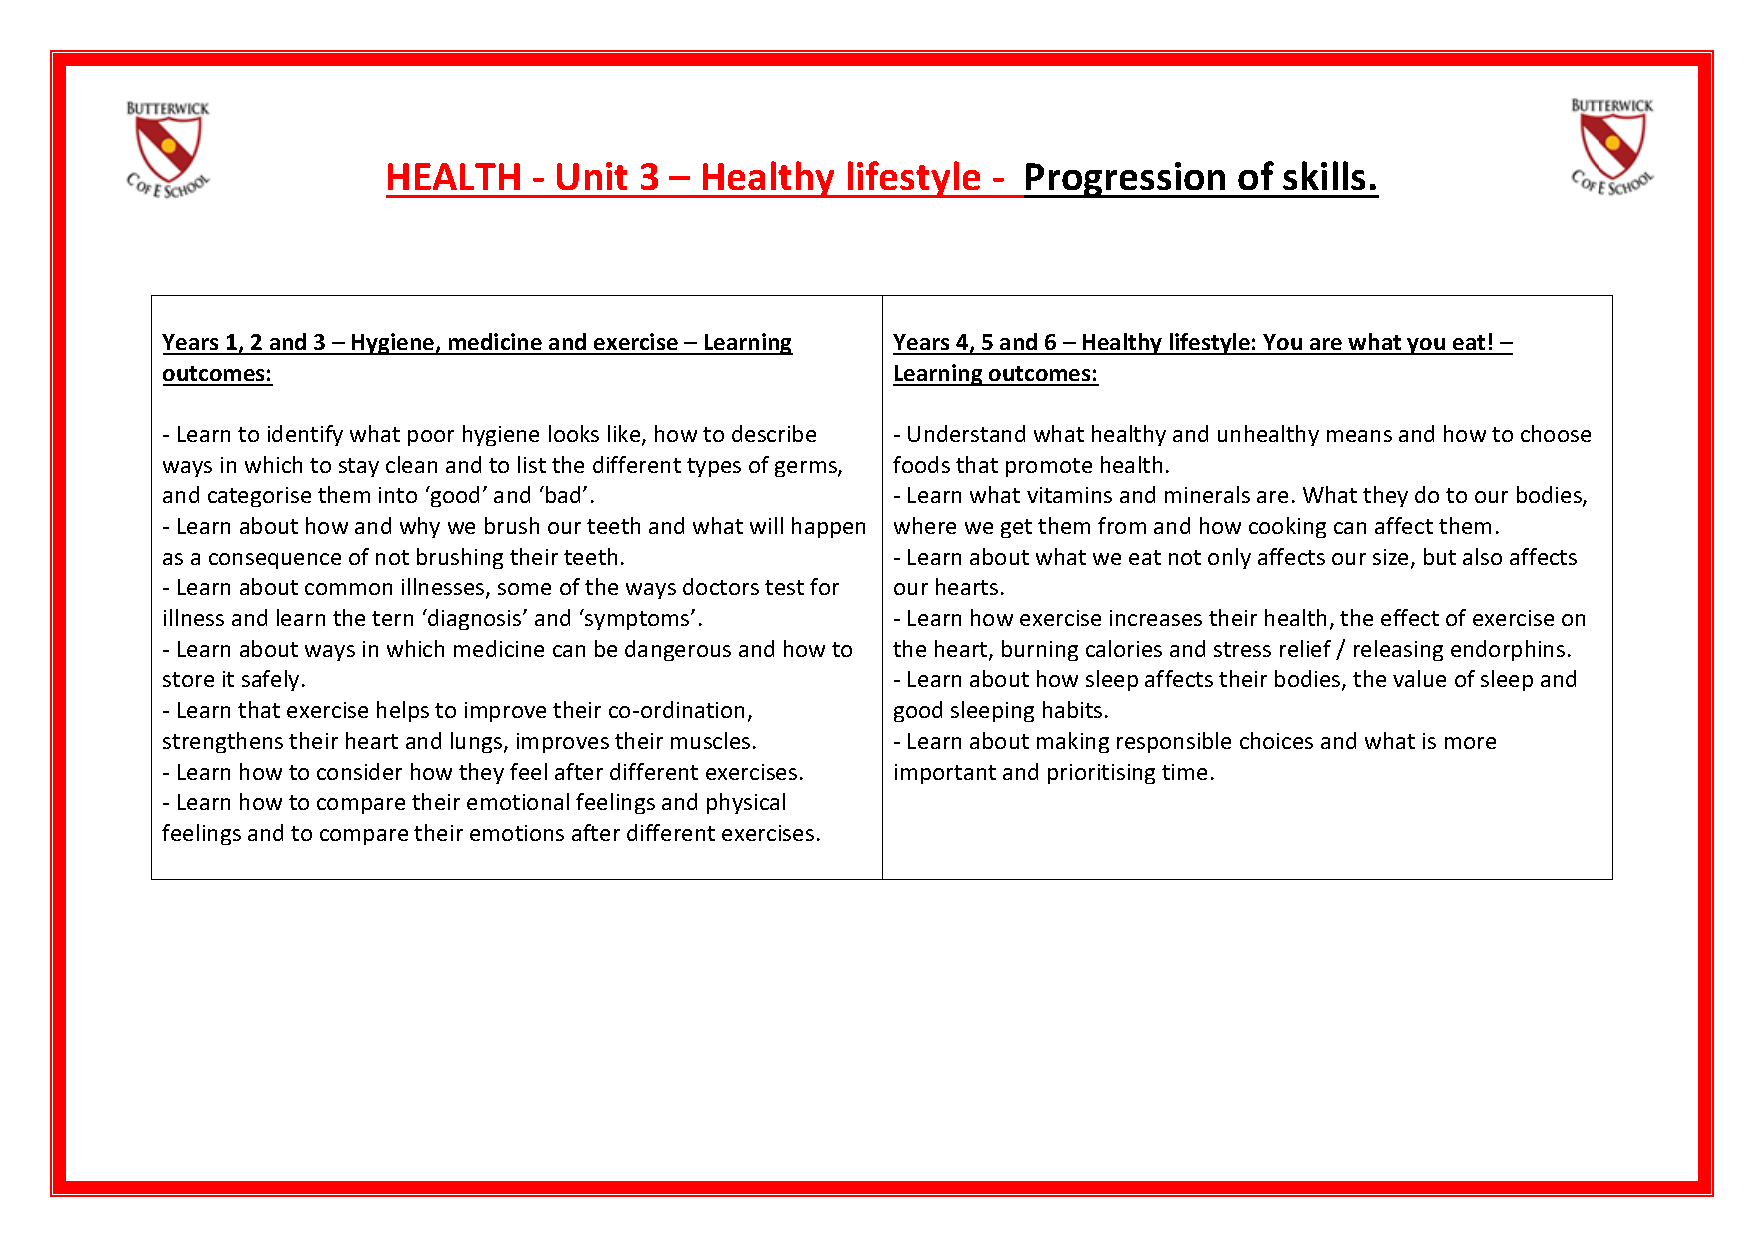  What do you see at coordinates (925, 525) in the document?
I see `where` at bounding box center [925, 525].
